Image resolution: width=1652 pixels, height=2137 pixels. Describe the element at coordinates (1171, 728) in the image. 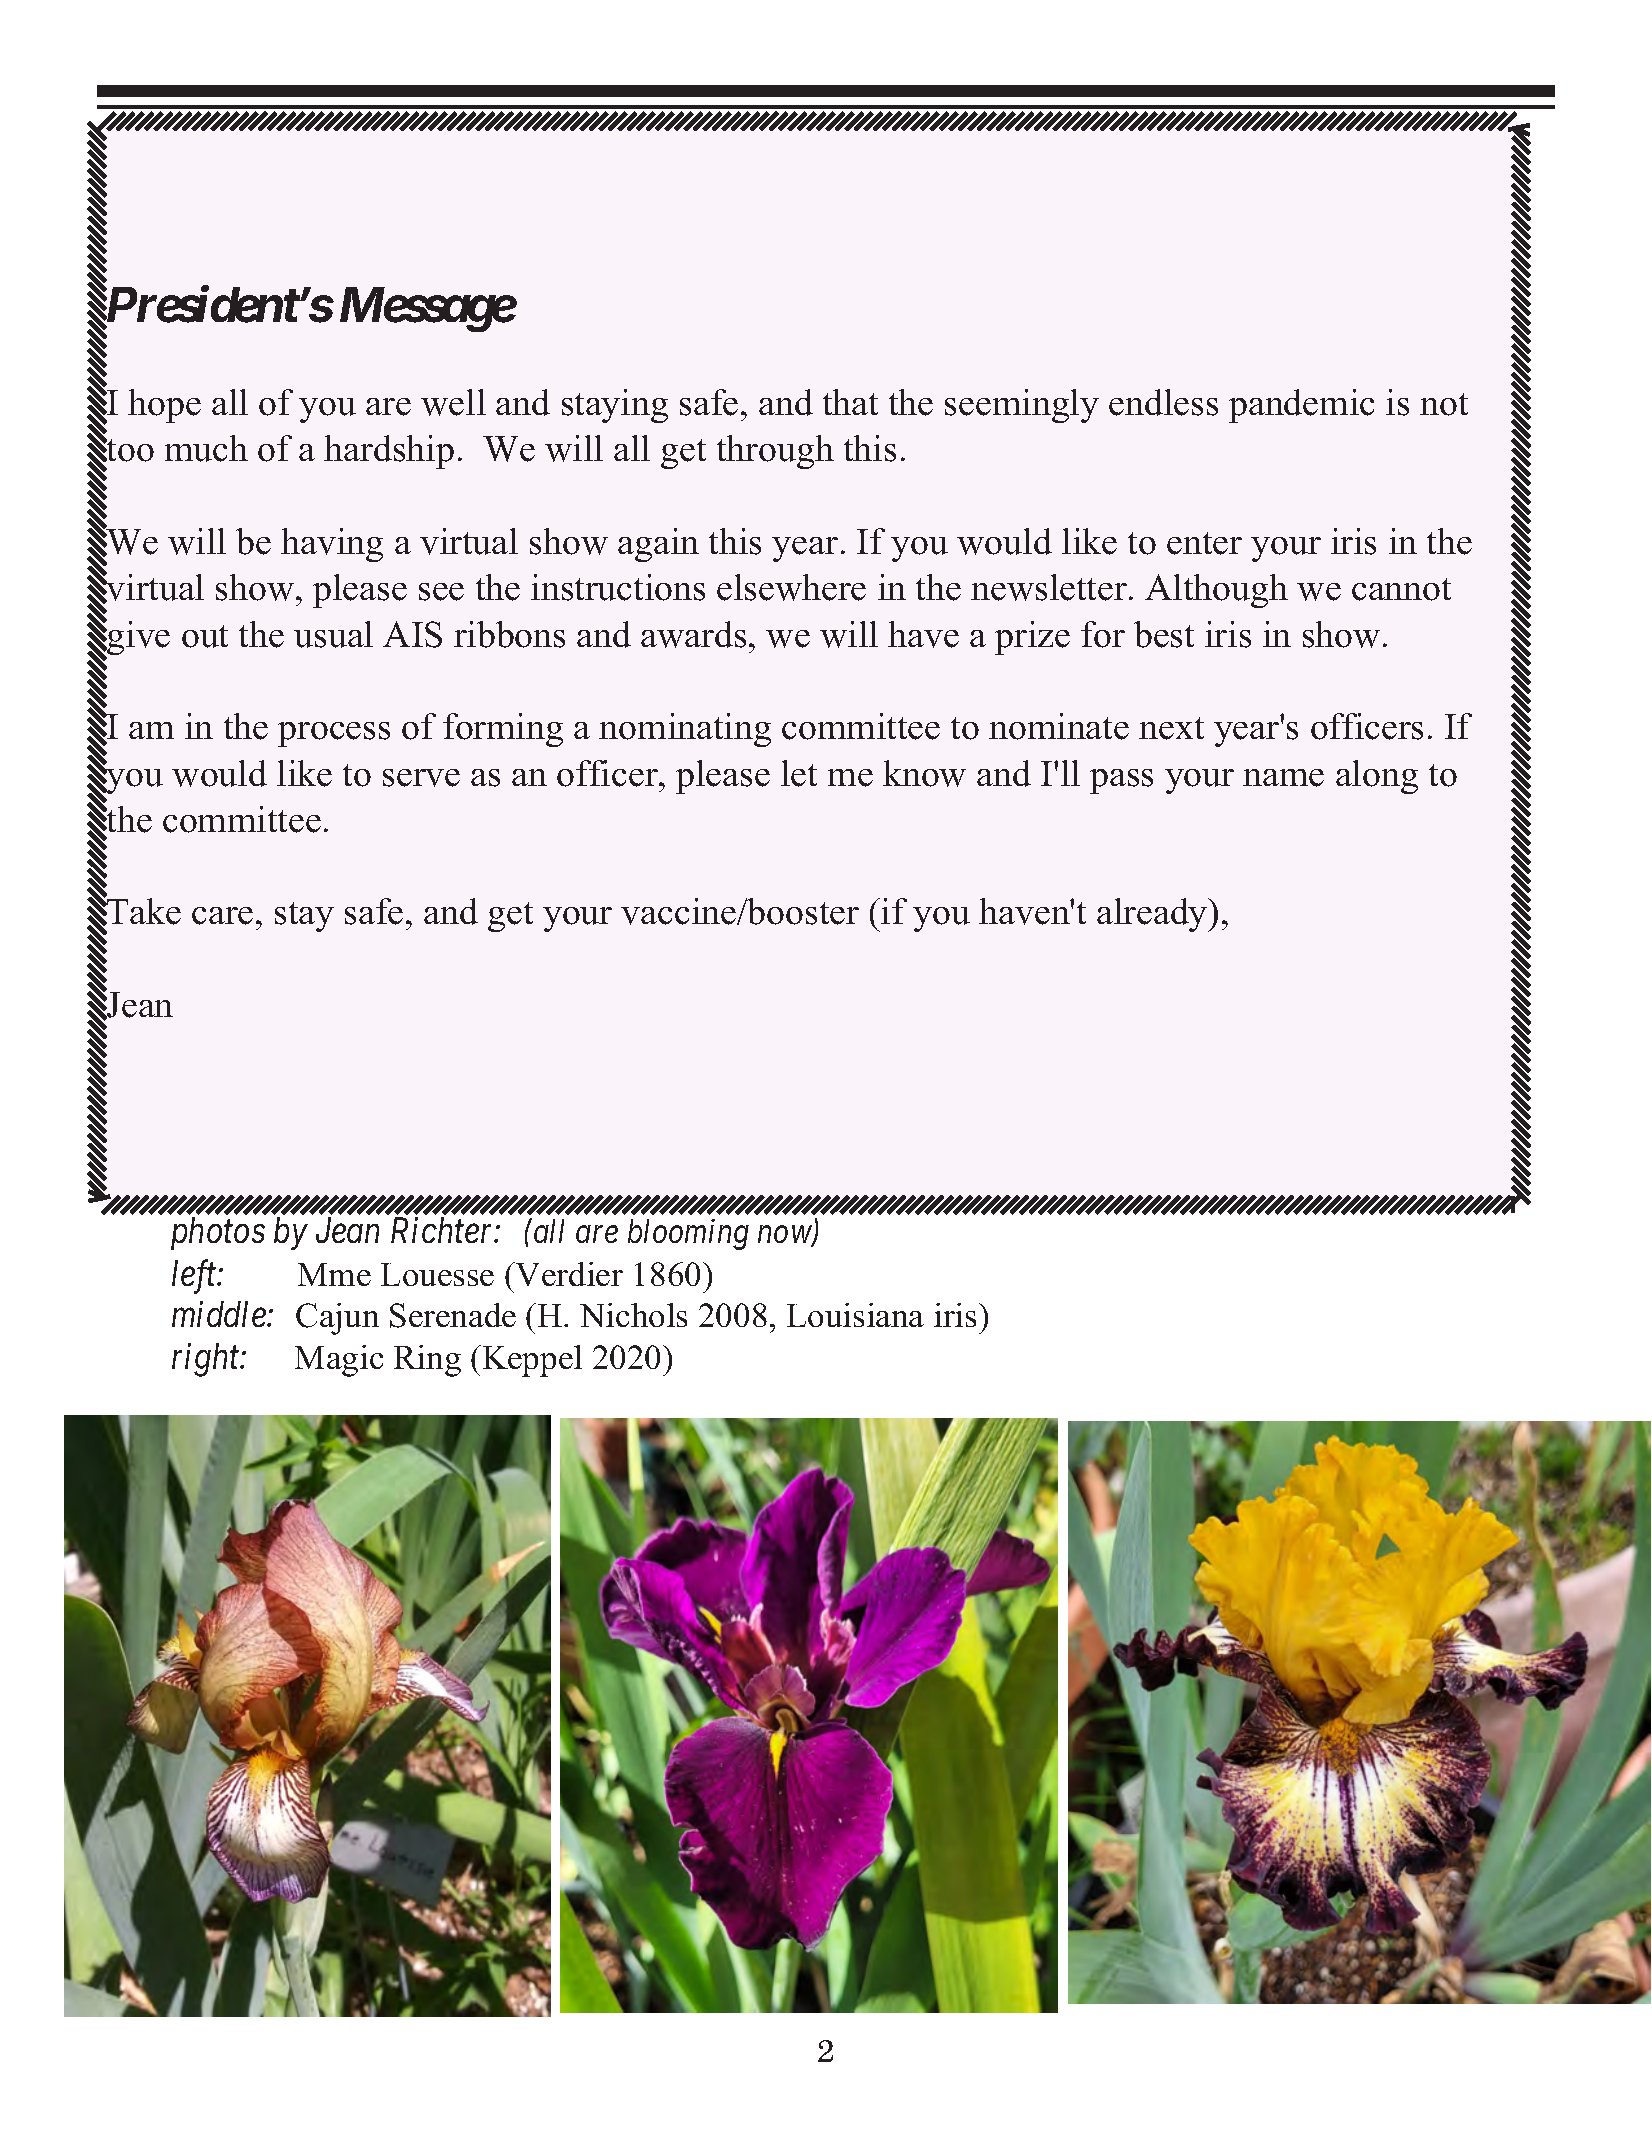

I see `next` at that location.
